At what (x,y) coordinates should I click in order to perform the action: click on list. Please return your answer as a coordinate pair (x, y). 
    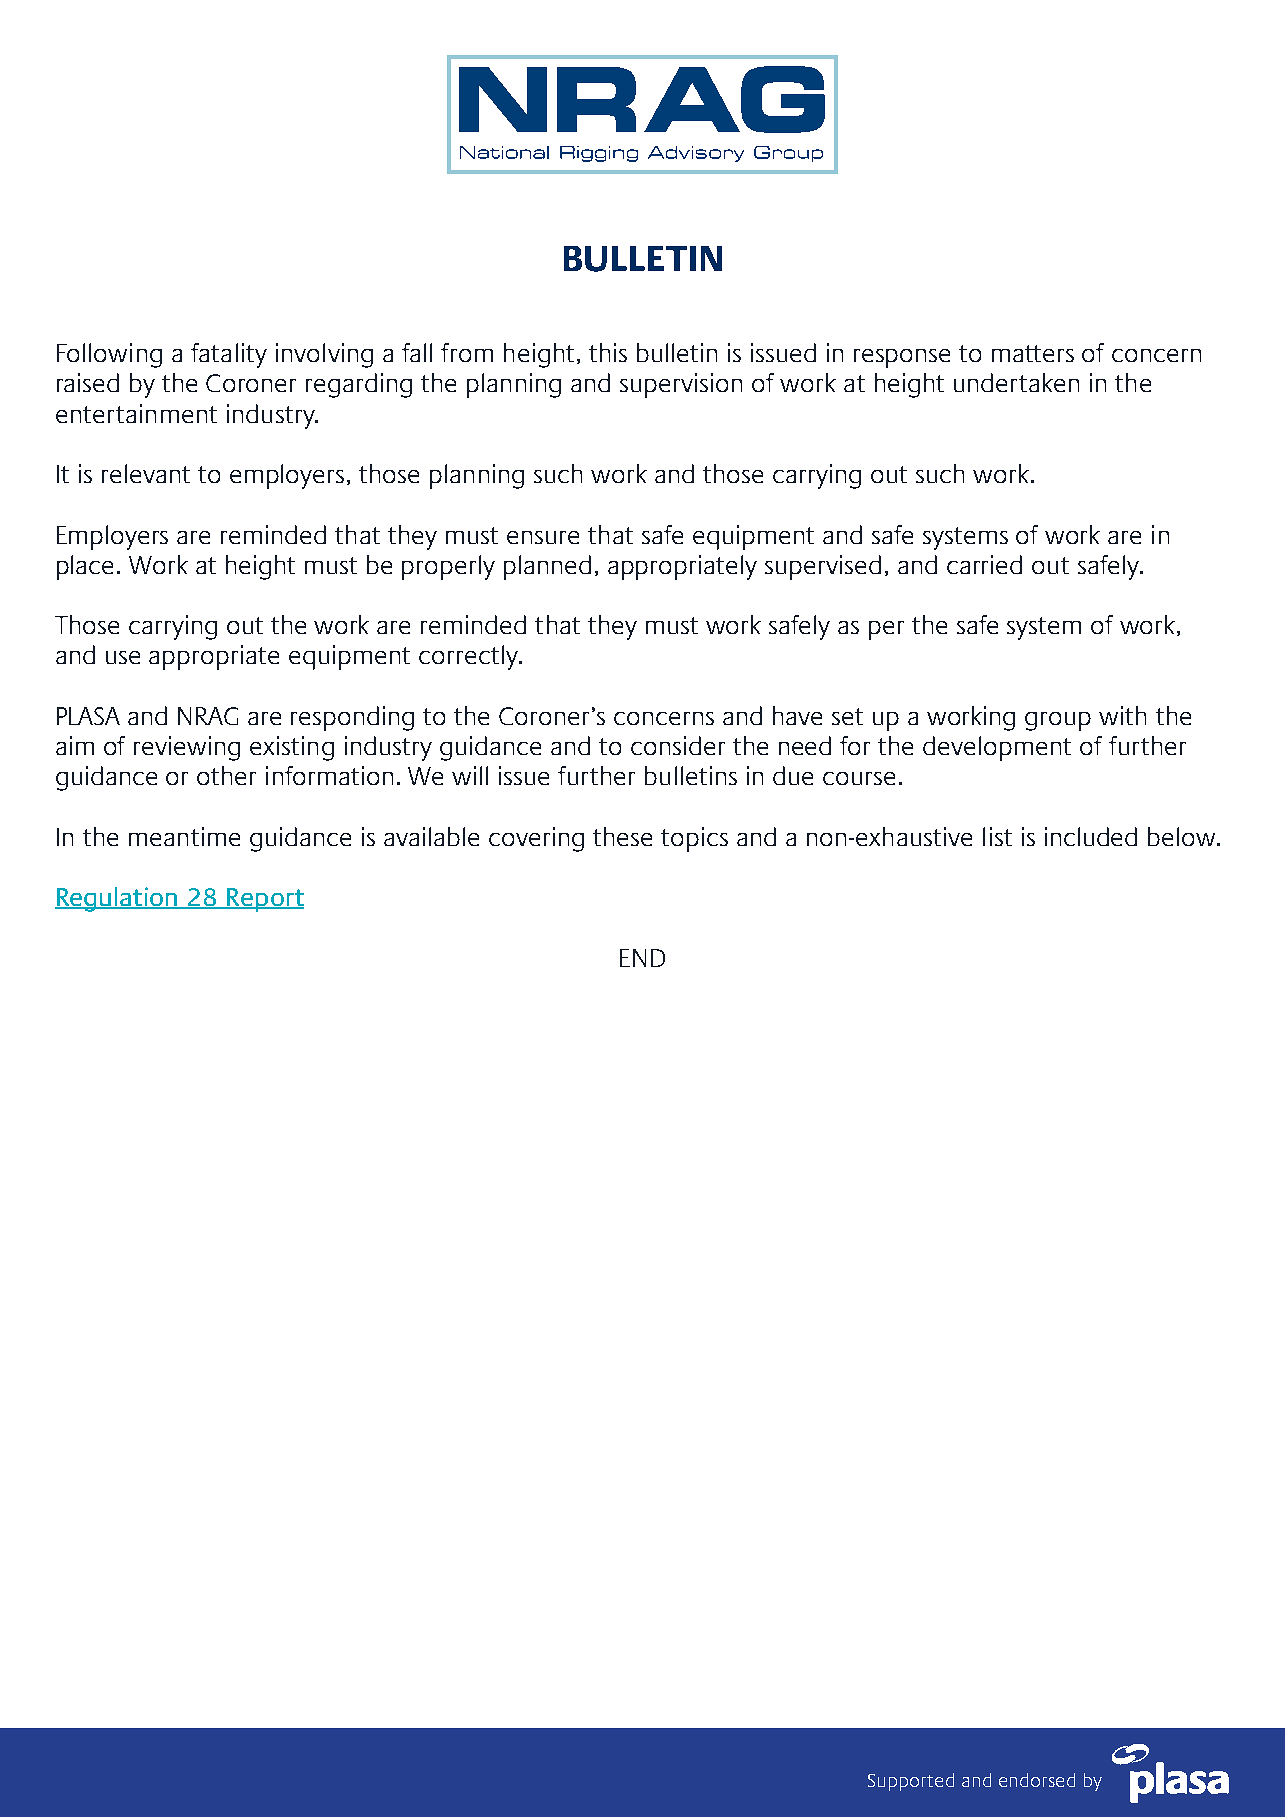
    Looking at the image, I should click on (997, 836).
